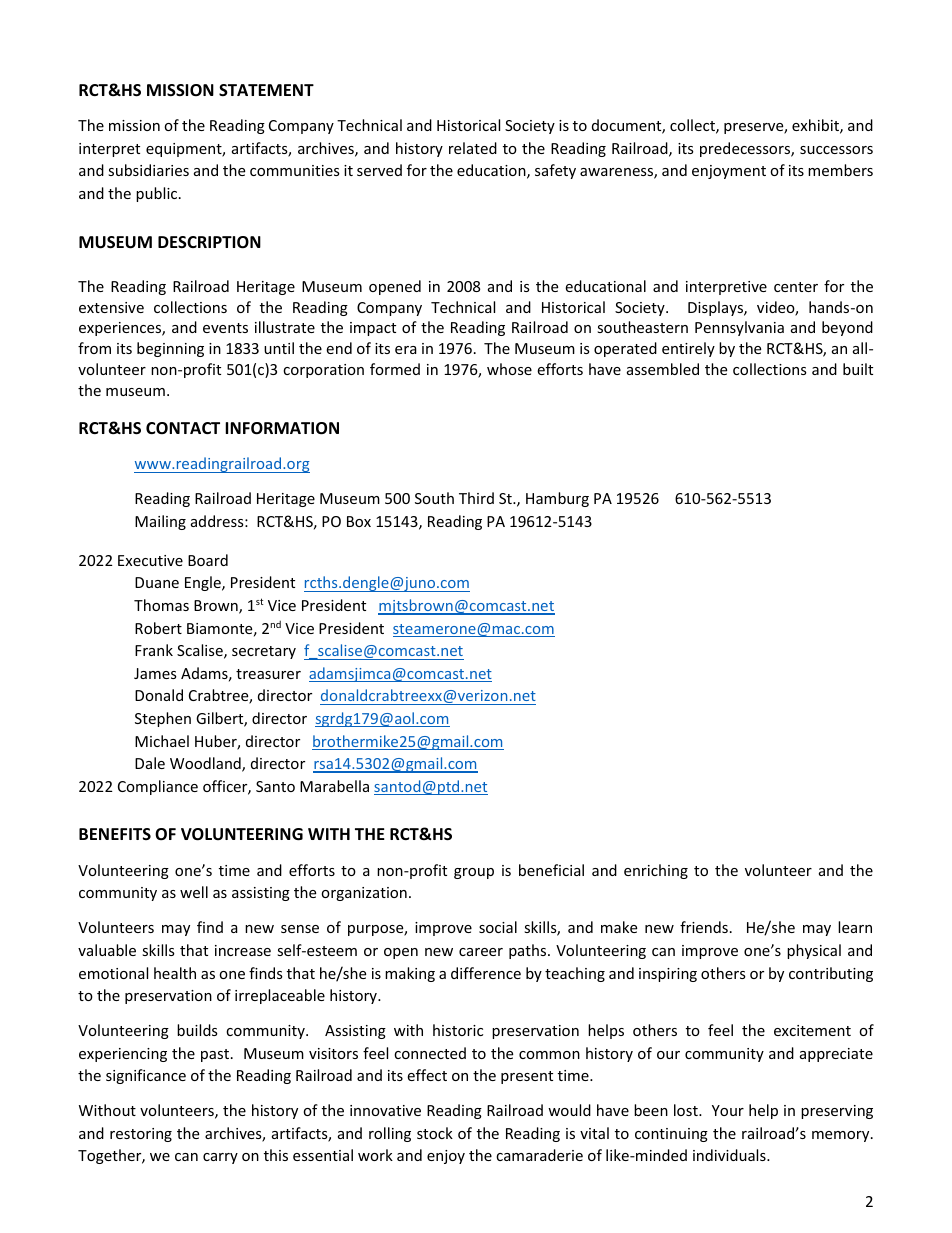 This page has height=1233, width=952. Describe the element at coordinates (183, 428) in the page. I see `CONTACT` at that location.
